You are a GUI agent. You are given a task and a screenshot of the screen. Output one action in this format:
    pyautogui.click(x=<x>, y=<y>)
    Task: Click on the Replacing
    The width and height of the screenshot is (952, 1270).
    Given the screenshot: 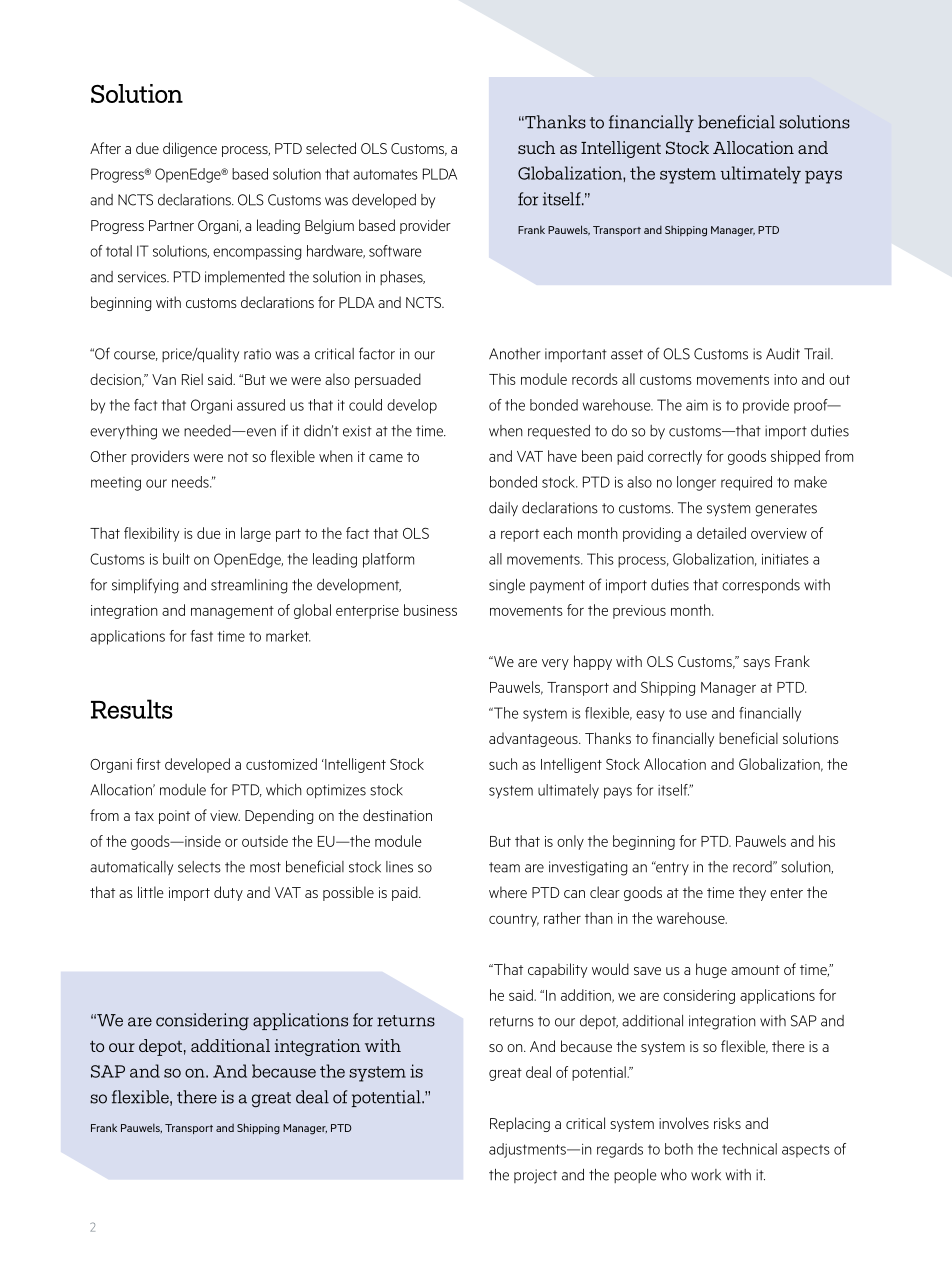 What is the action you would take?
    pyautogui.click(x=520, y=1124)
